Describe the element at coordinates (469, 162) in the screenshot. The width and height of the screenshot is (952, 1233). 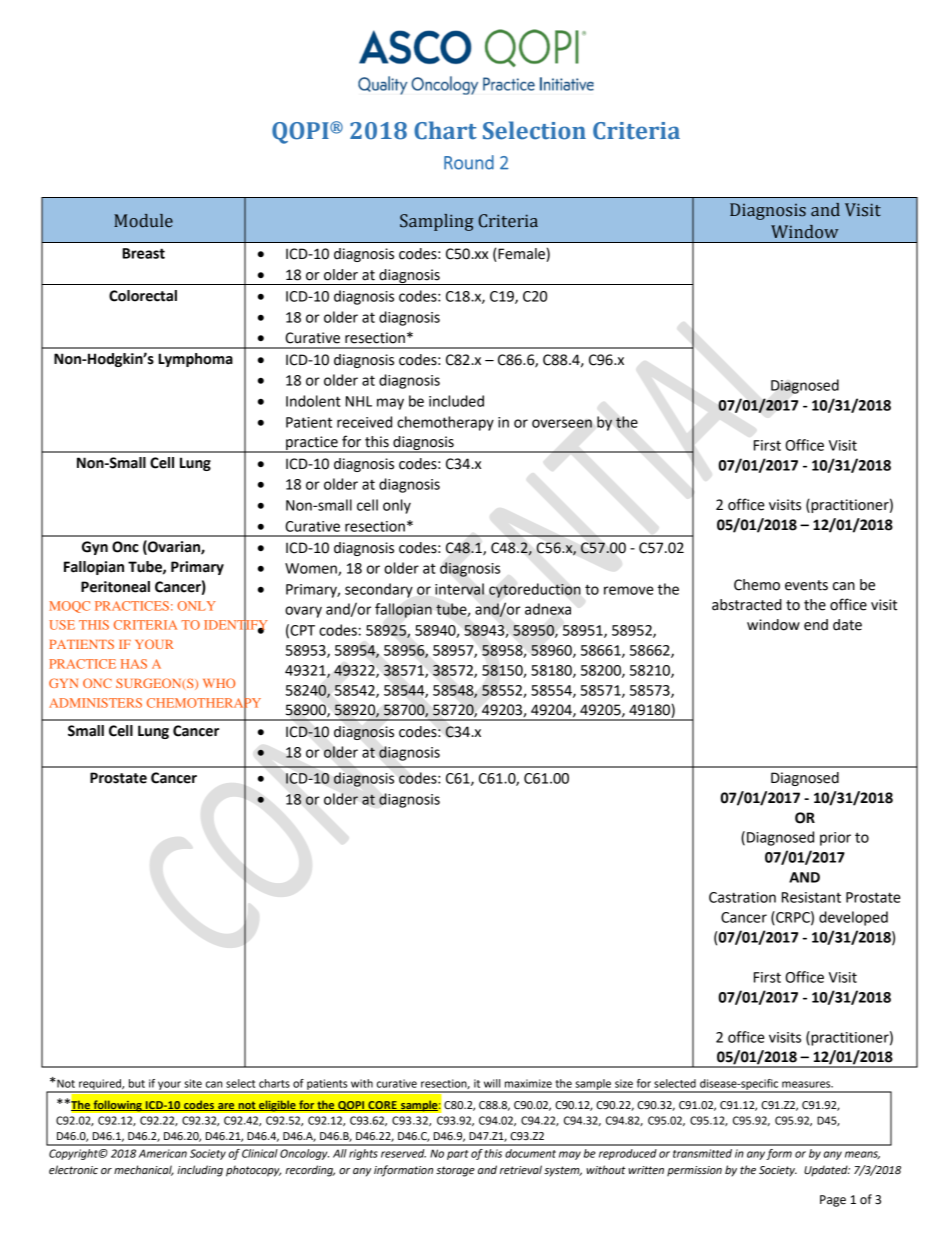
I see `Round` at that location.
